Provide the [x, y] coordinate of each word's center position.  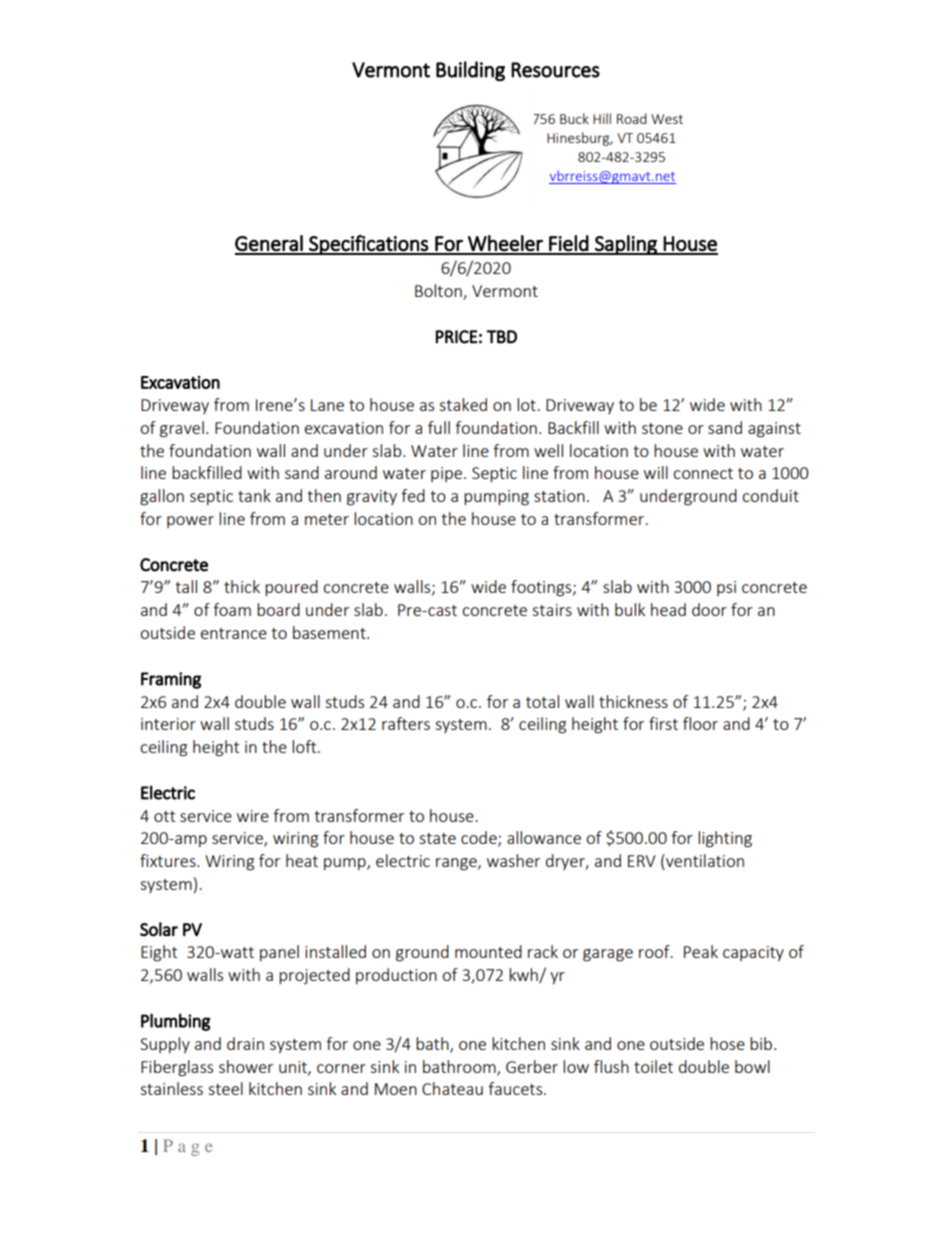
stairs [552, 610]
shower [246, 1066]
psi [726, 588]
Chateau [452, 1088]
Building [470, 71]
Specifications [368, 245]
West [667, 119]
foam [232, 609]
